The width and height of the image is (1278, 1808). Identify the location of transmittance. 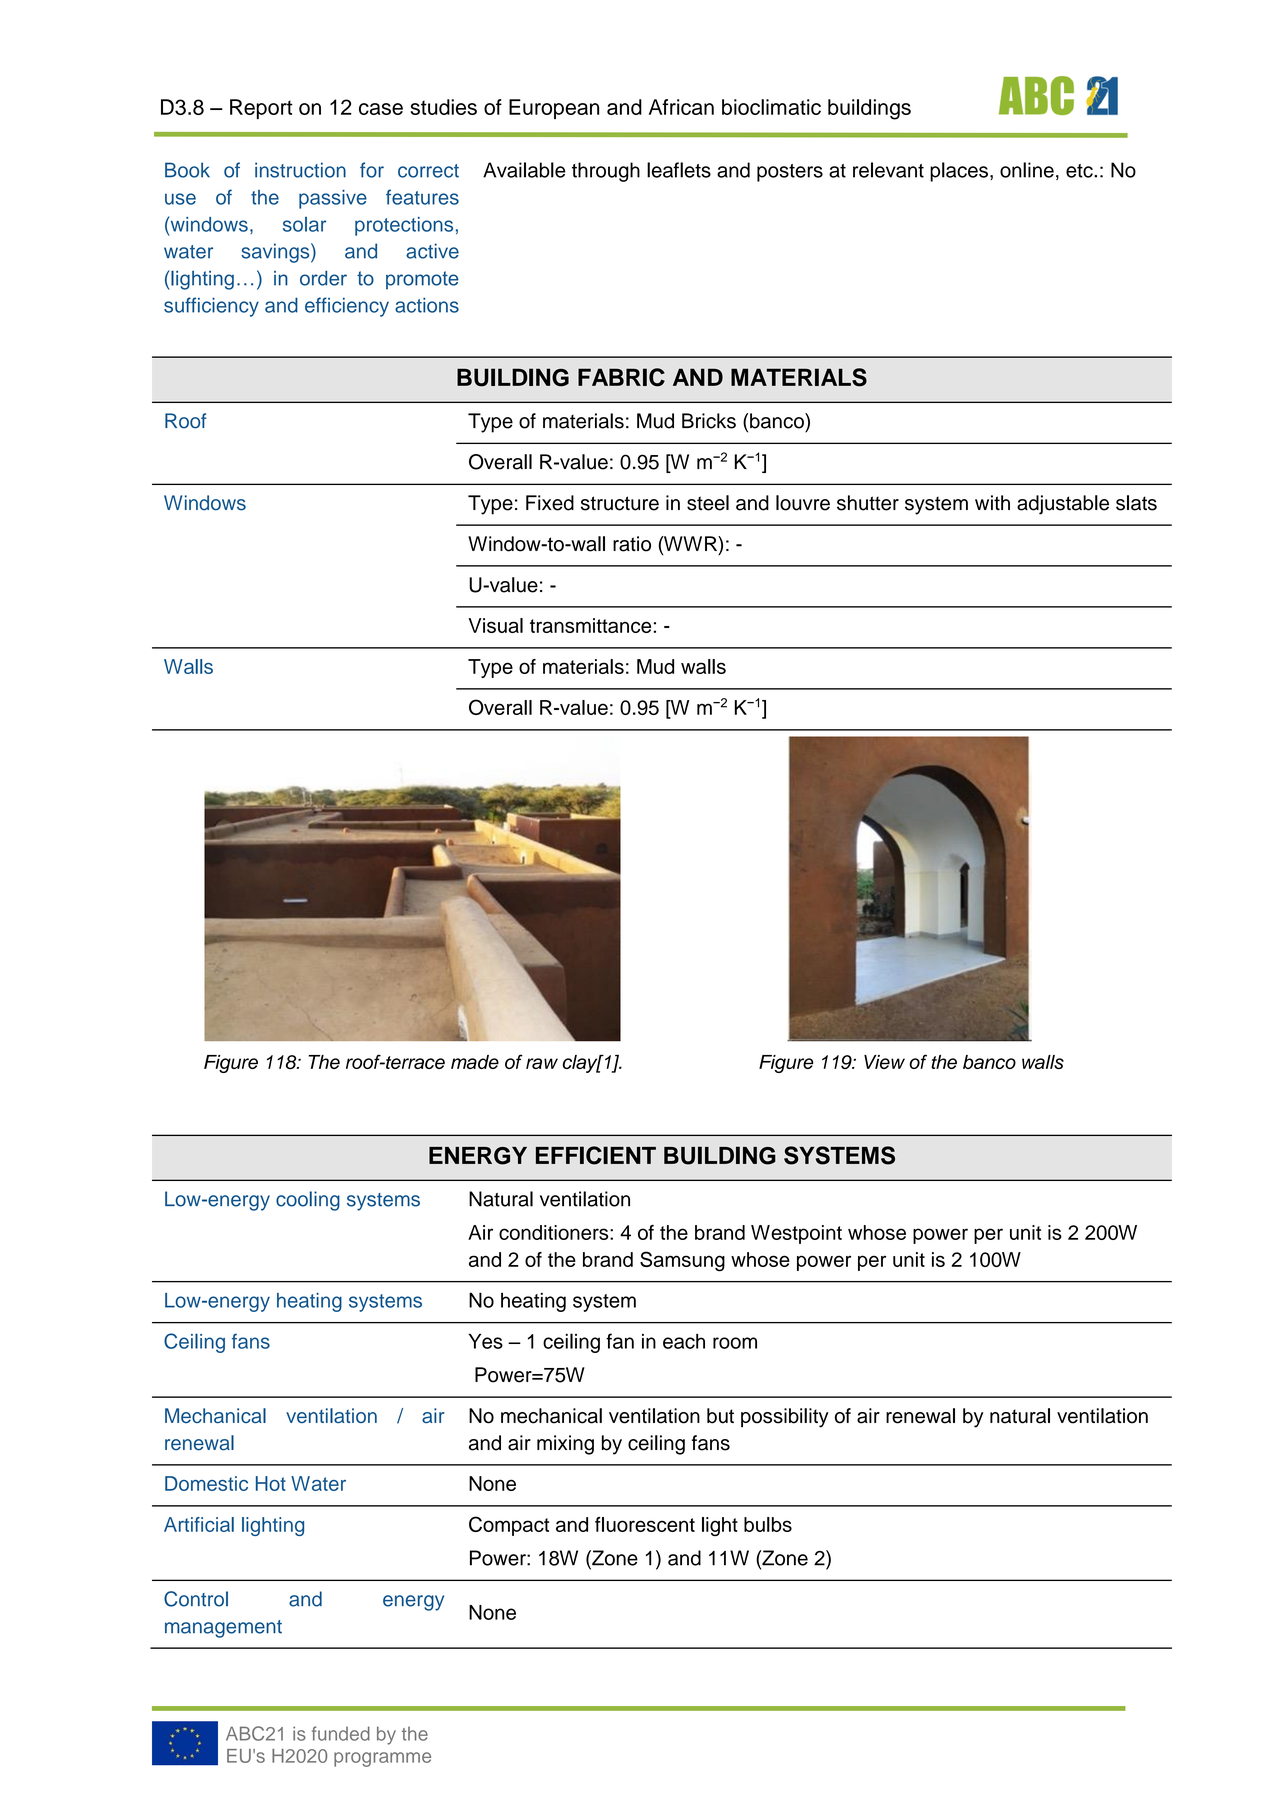
(590, 625).
